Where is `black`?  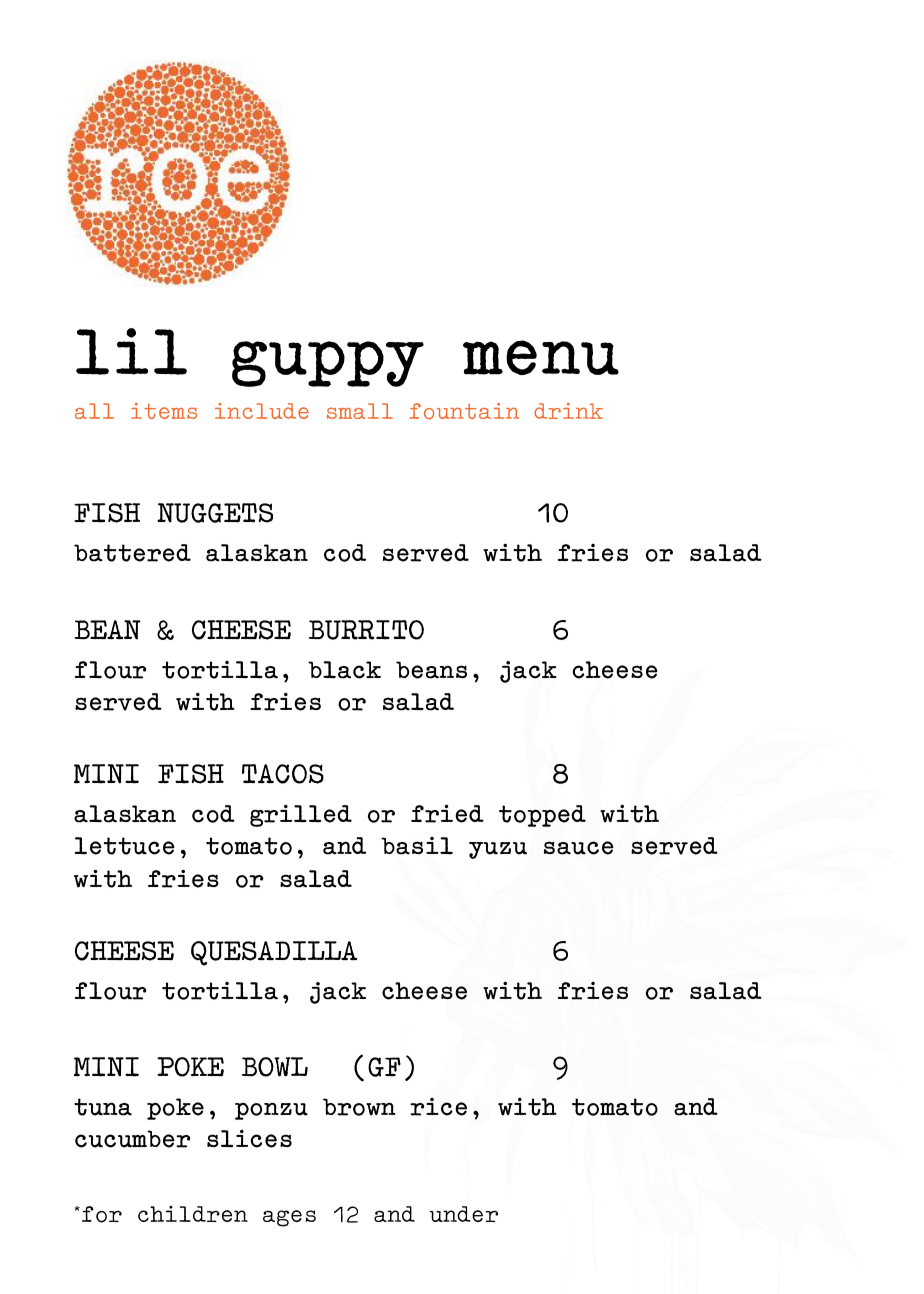 black is located at coordinates (344, 670).
